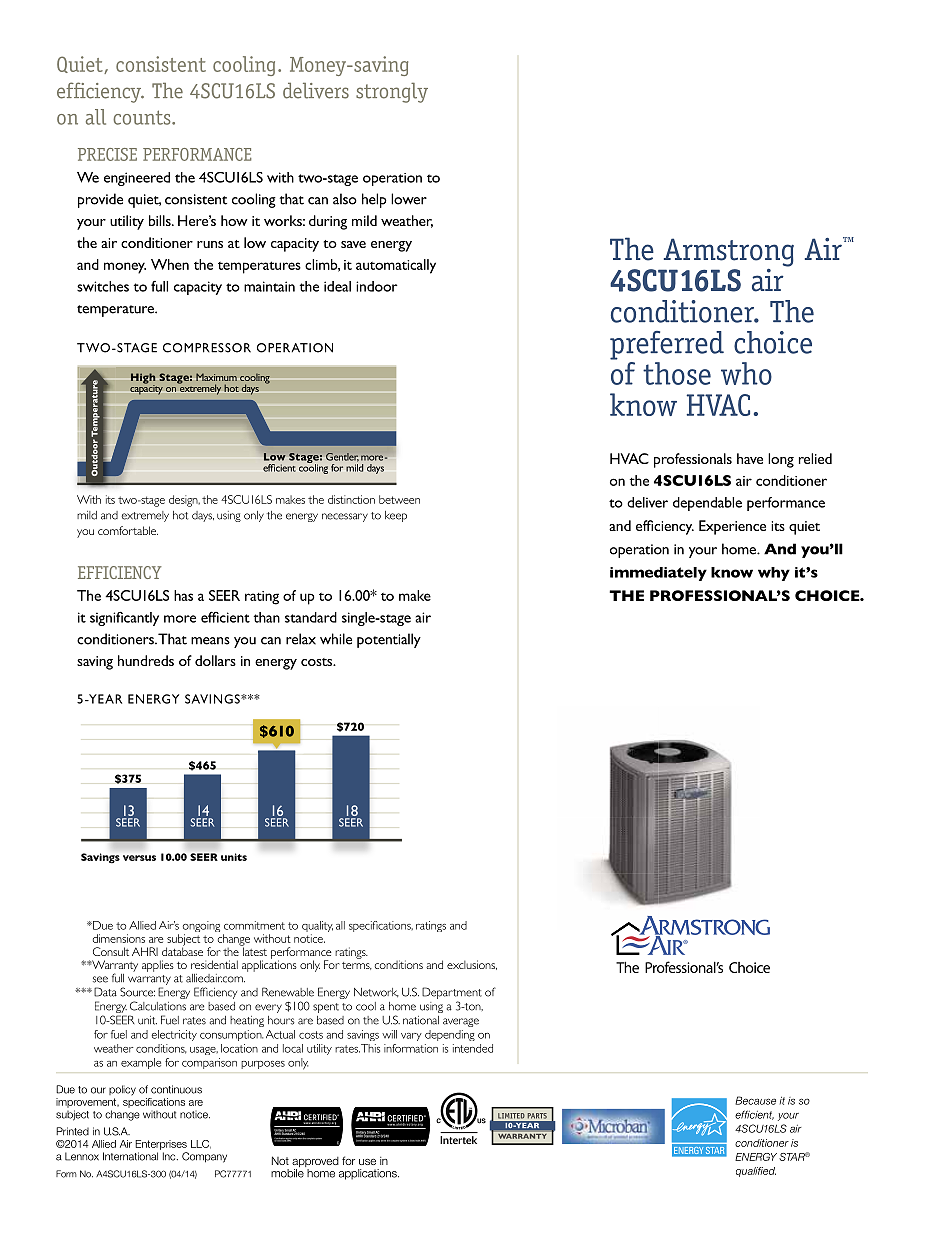 The height and width of the screenshot is (1233, 952). Describe the element at coordinates (392, 93) in the screenshot. I see `strongly` at that location.
